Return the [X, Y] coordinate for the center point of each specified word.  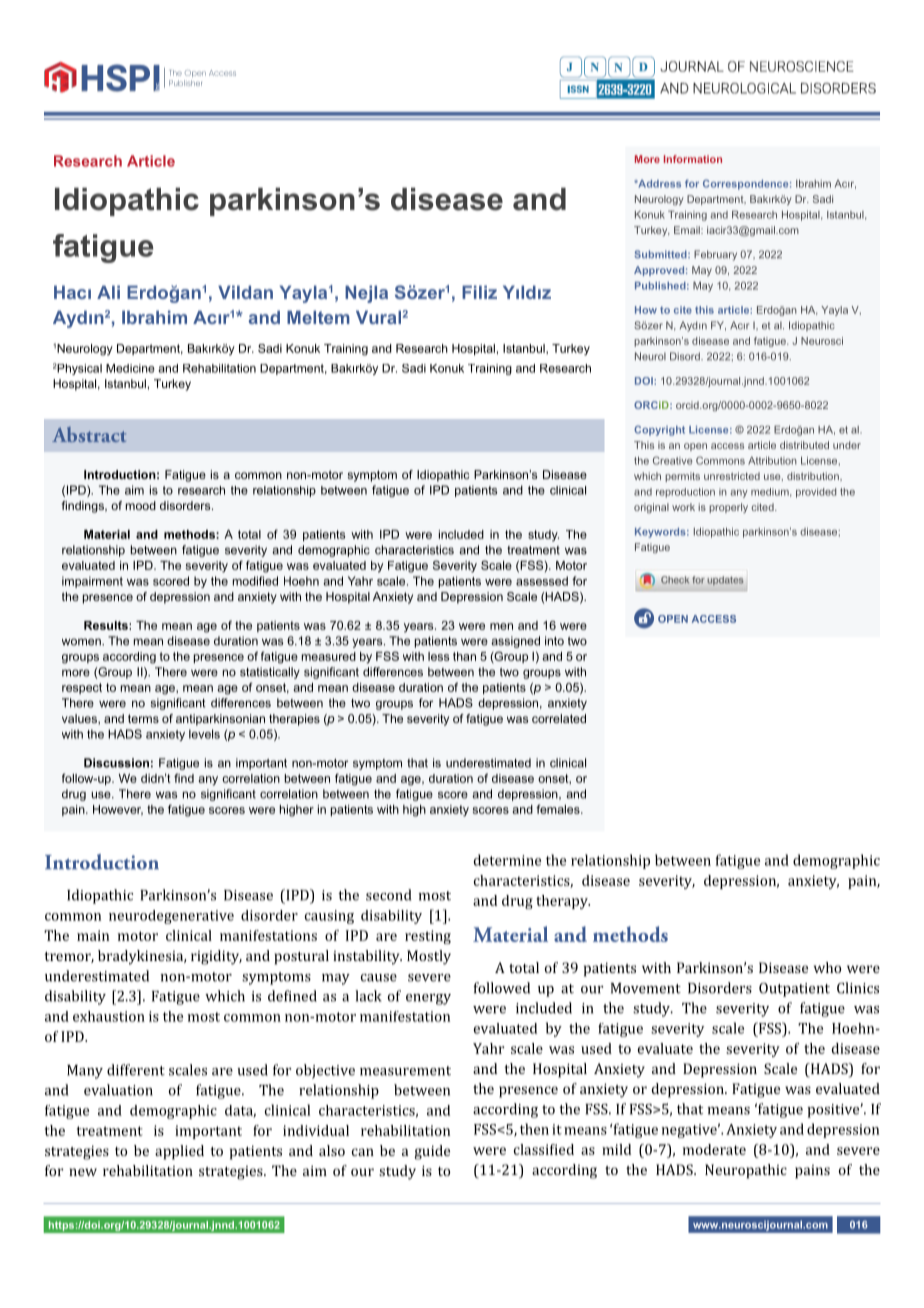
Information [693, 159]
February [715, 255]
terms [143, 718]
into [554, 641]
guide [432, 1152]
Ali [108, 292]
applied [179, 1152]
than [464, 656]
